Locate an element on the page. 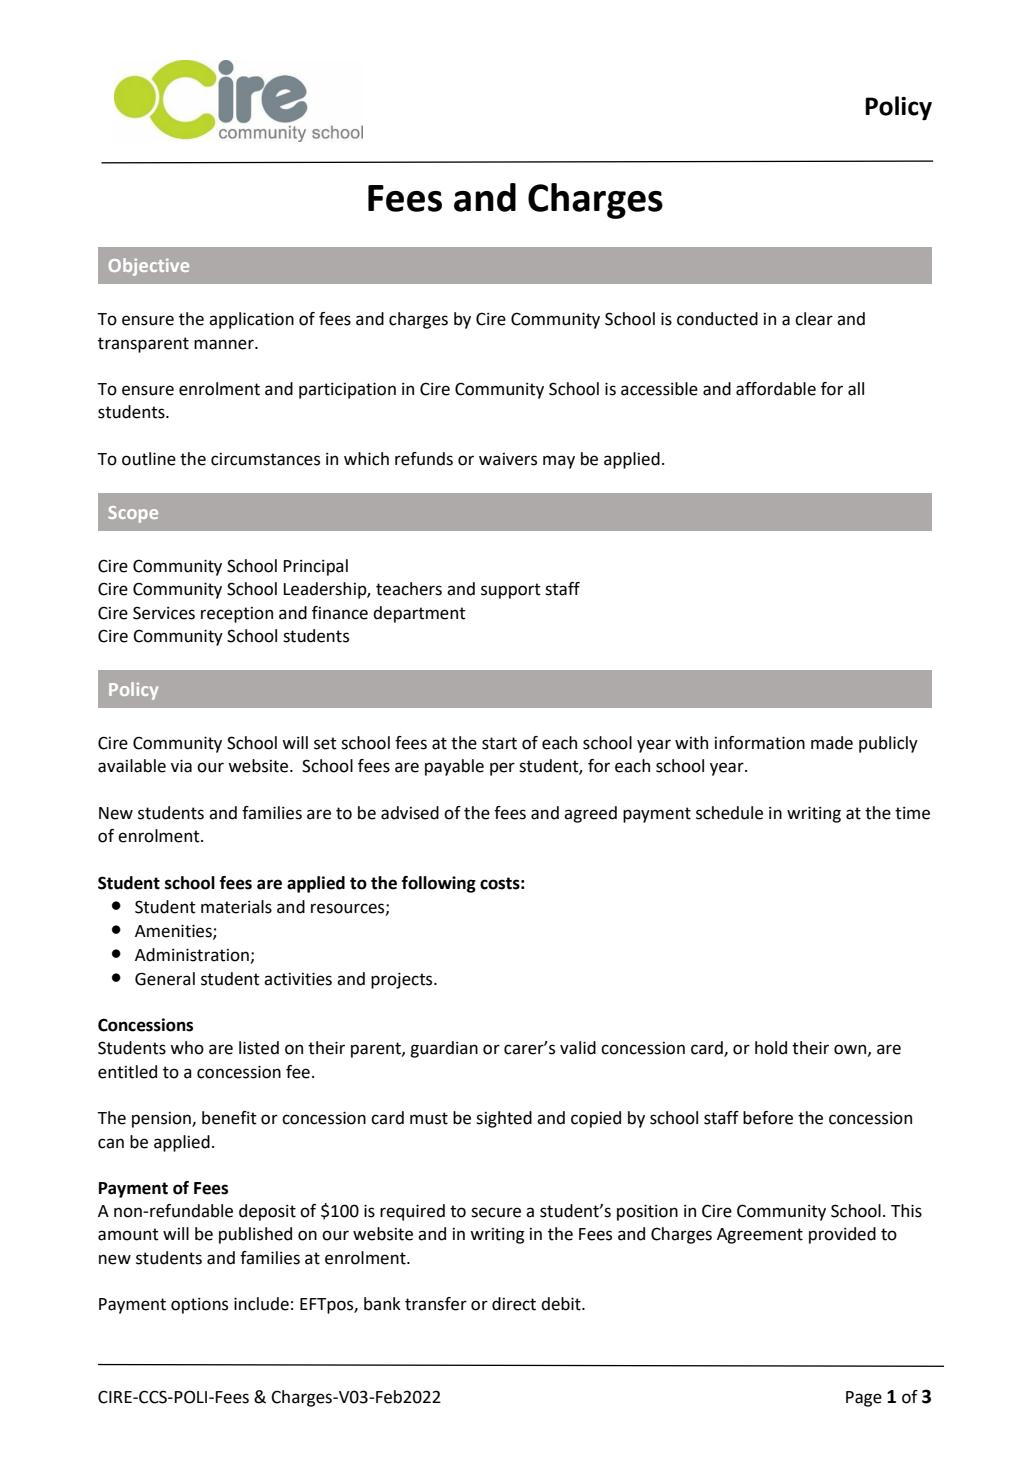 The width and height of the page is (1030, 1457). clear is located at coordinates (814, 319).
